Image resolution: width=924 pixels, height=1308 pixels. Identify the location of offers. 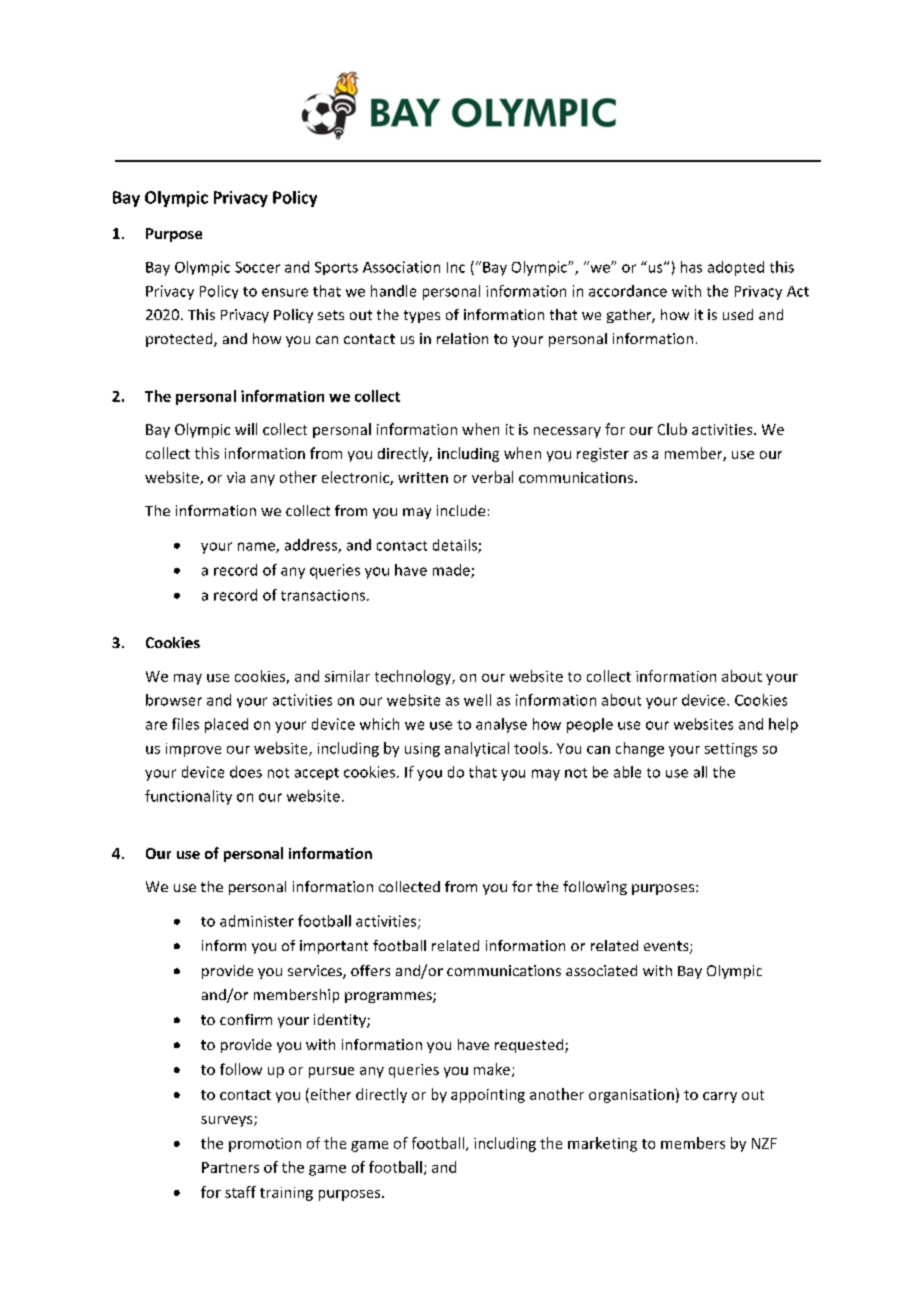
(370, 970).
